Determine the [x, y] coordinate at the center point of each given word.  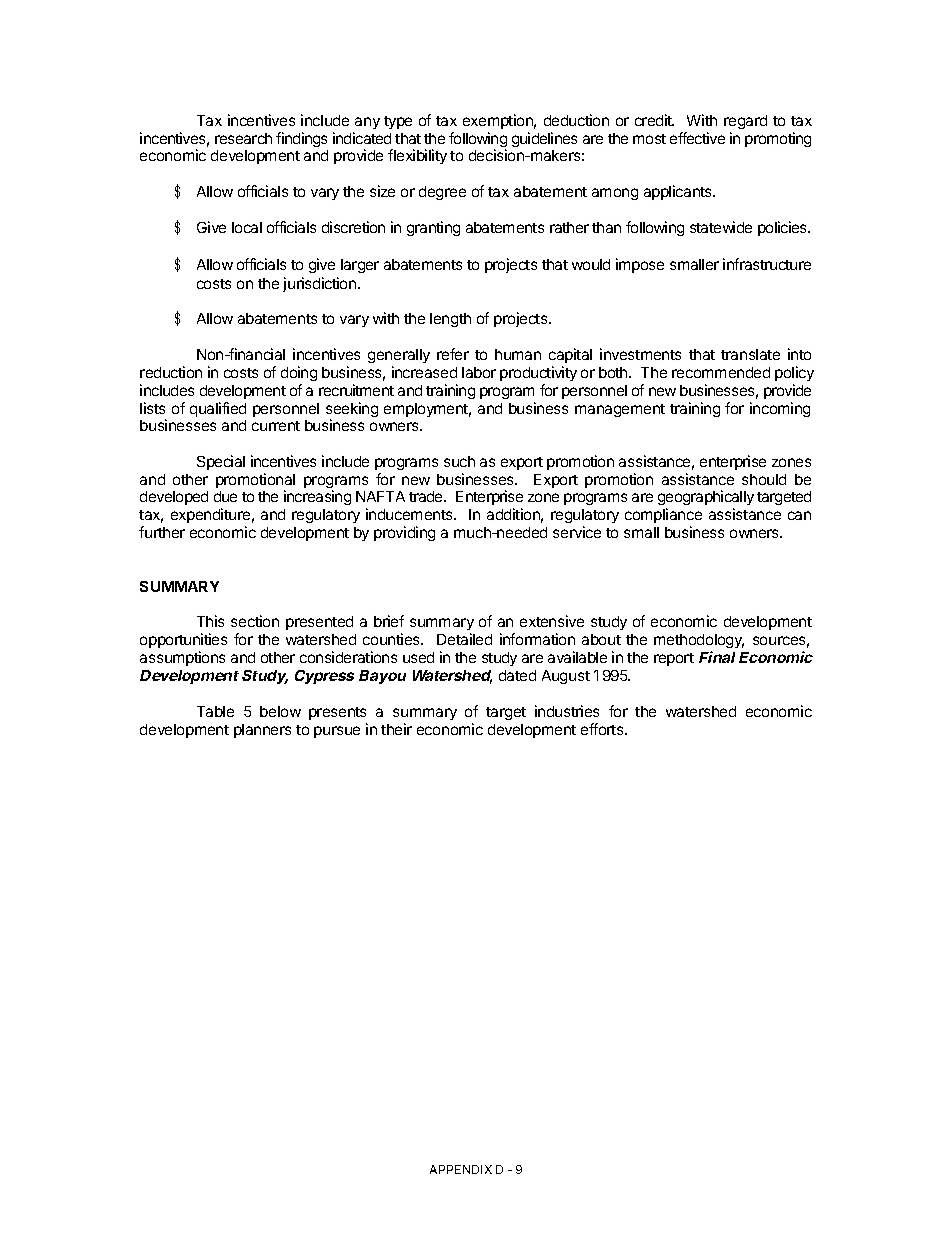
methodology [699, 643]
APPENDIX [461, 1169]
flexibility [417, 156]
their [396, 729]
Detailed [464, 639]
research [243, 138]
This [210, 621]
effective [697, 138]
